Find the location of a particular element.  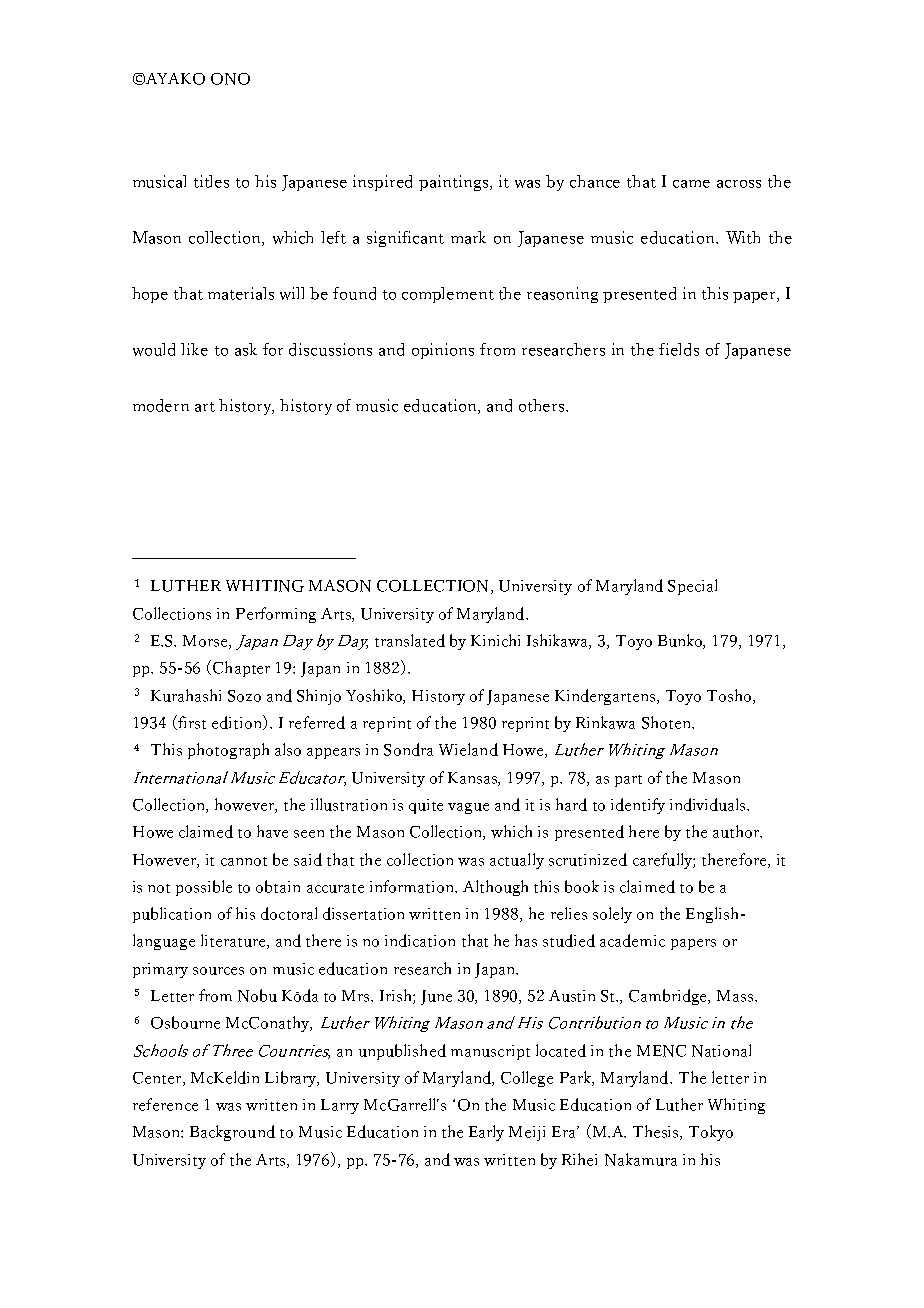

paintings is located at coordinates (453, 183).
